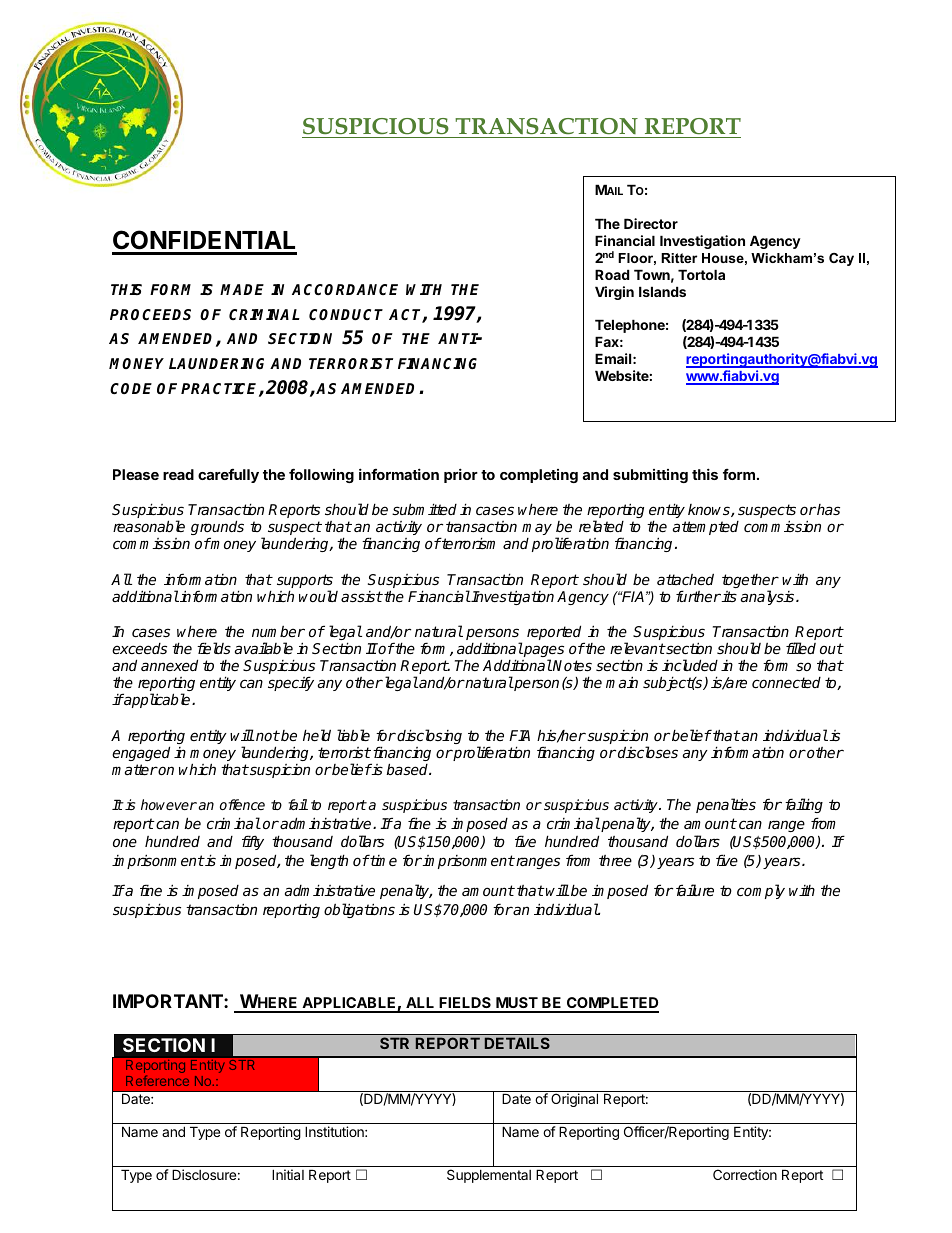 Image resolution: width=952 pixels, height=1233 pixels. Describe the element at coordinates (615, 860) in the page. I see `three` at that location.
